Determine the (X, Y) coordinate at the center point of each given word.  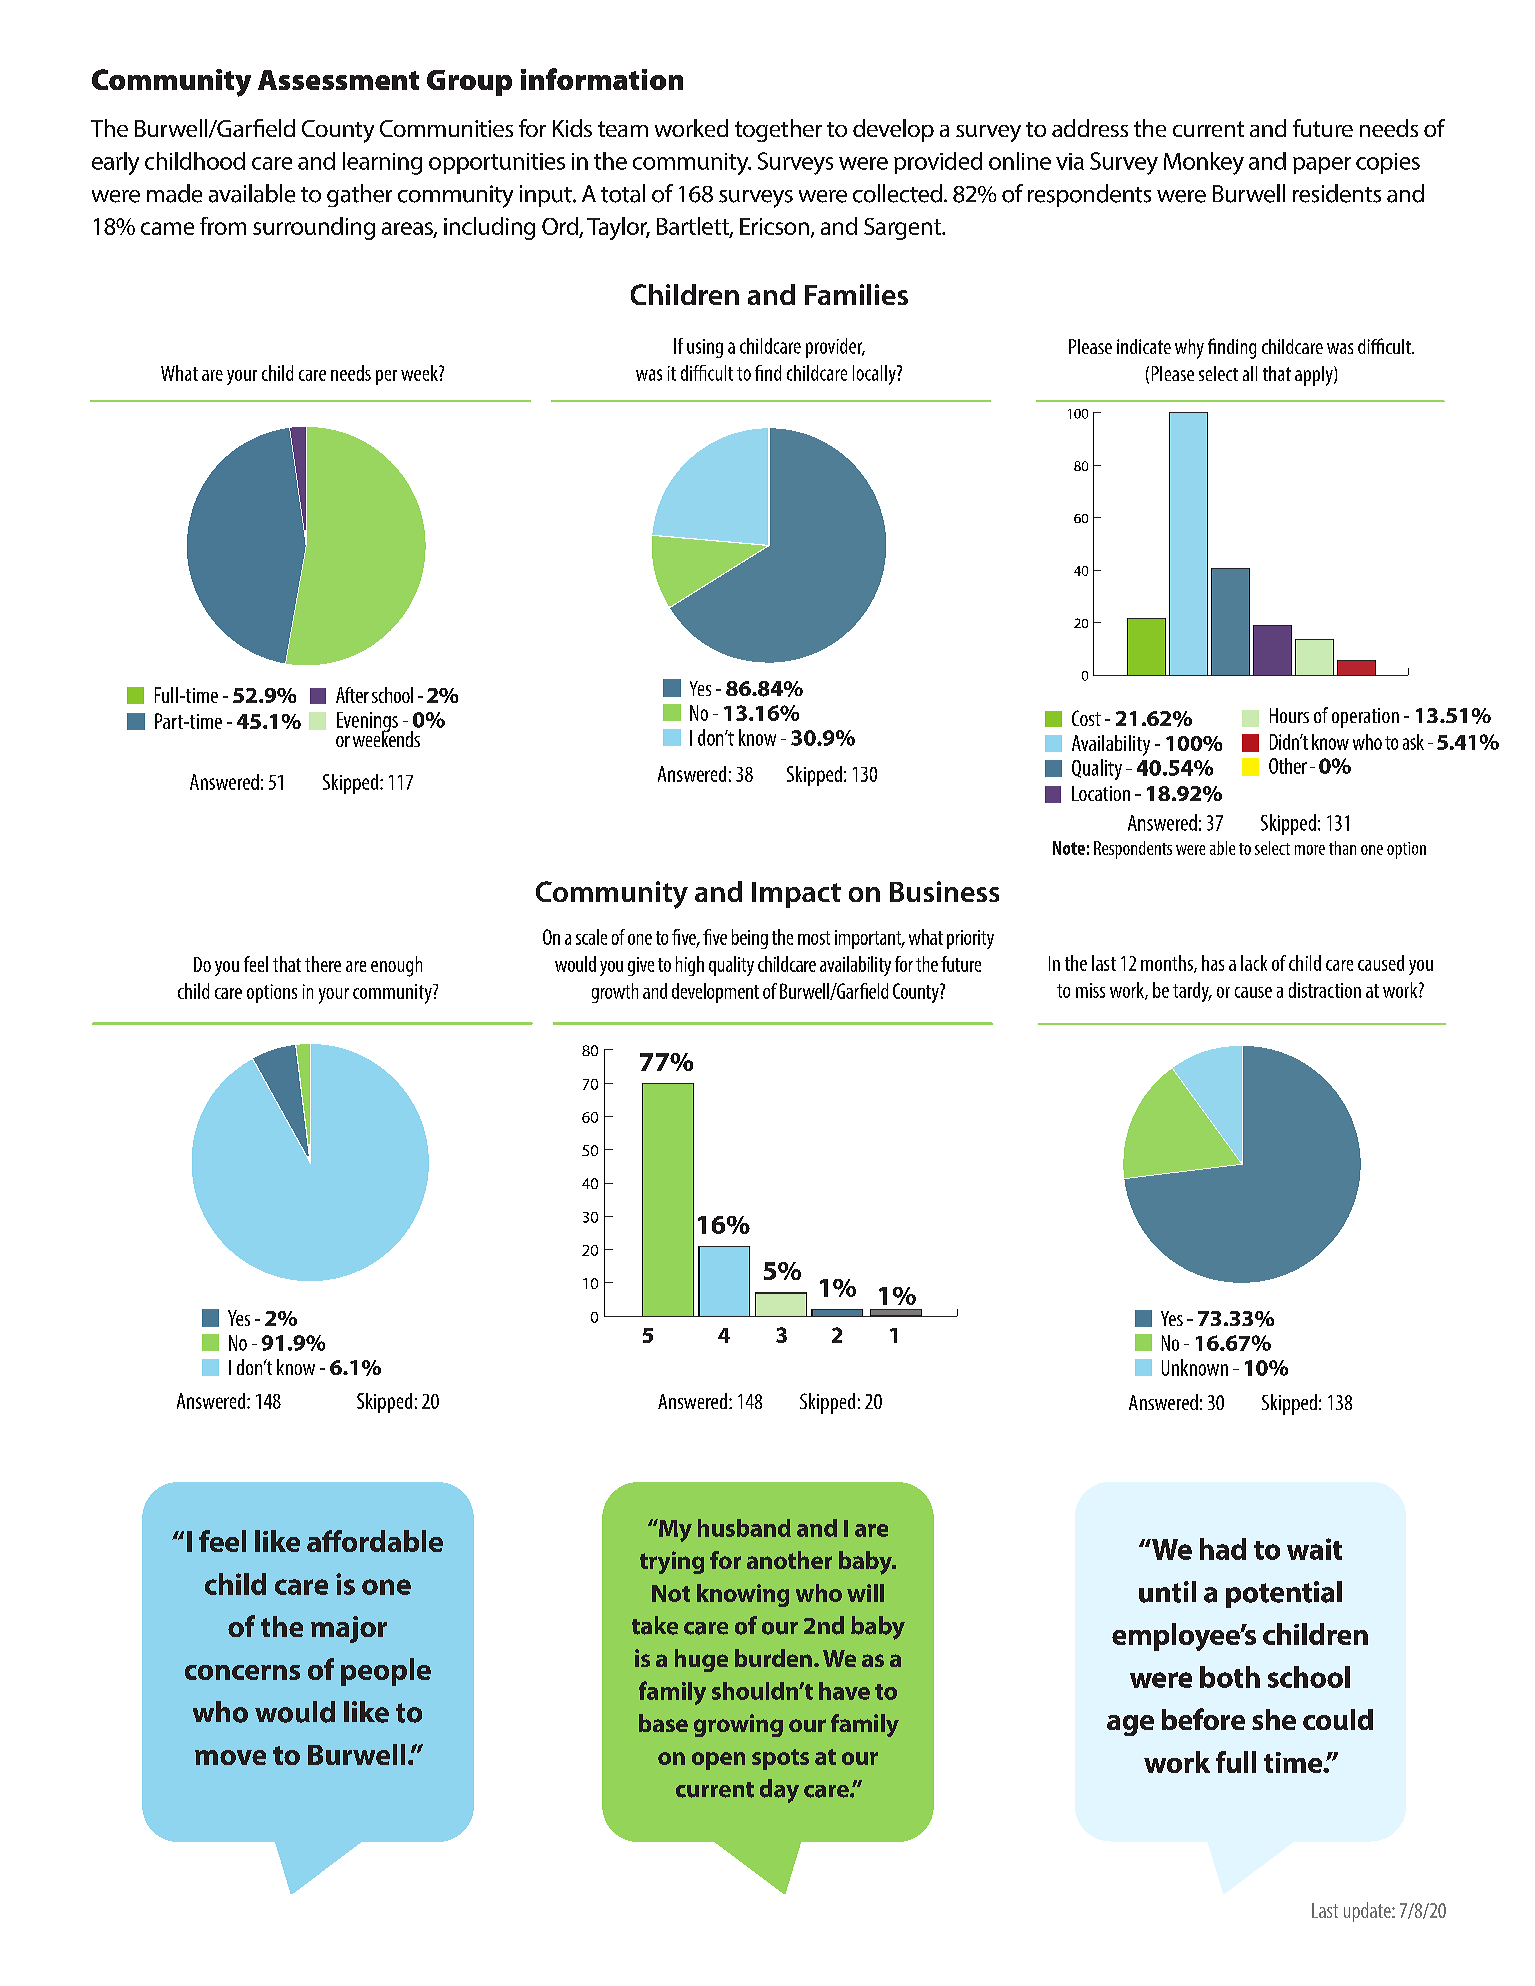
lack (1254, 963)
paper (1322, 165)
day (779, 1791)
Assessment (338, 80)
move (230, 1757)
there (323, 964)
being (750, 939)
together (778, 130)
